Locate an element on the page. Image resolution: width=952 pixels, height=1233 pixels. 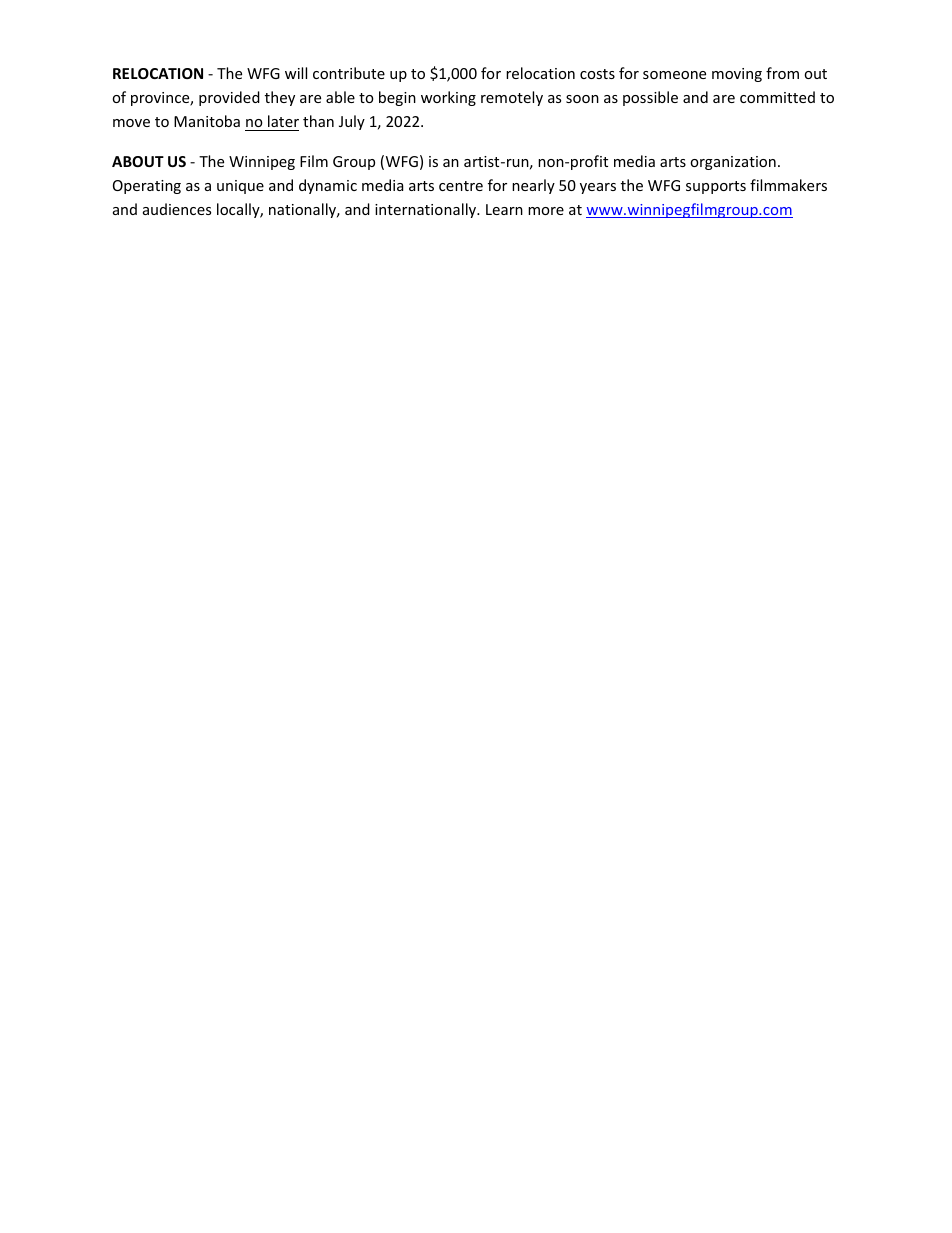
move is located at coordinates (131, 123).
